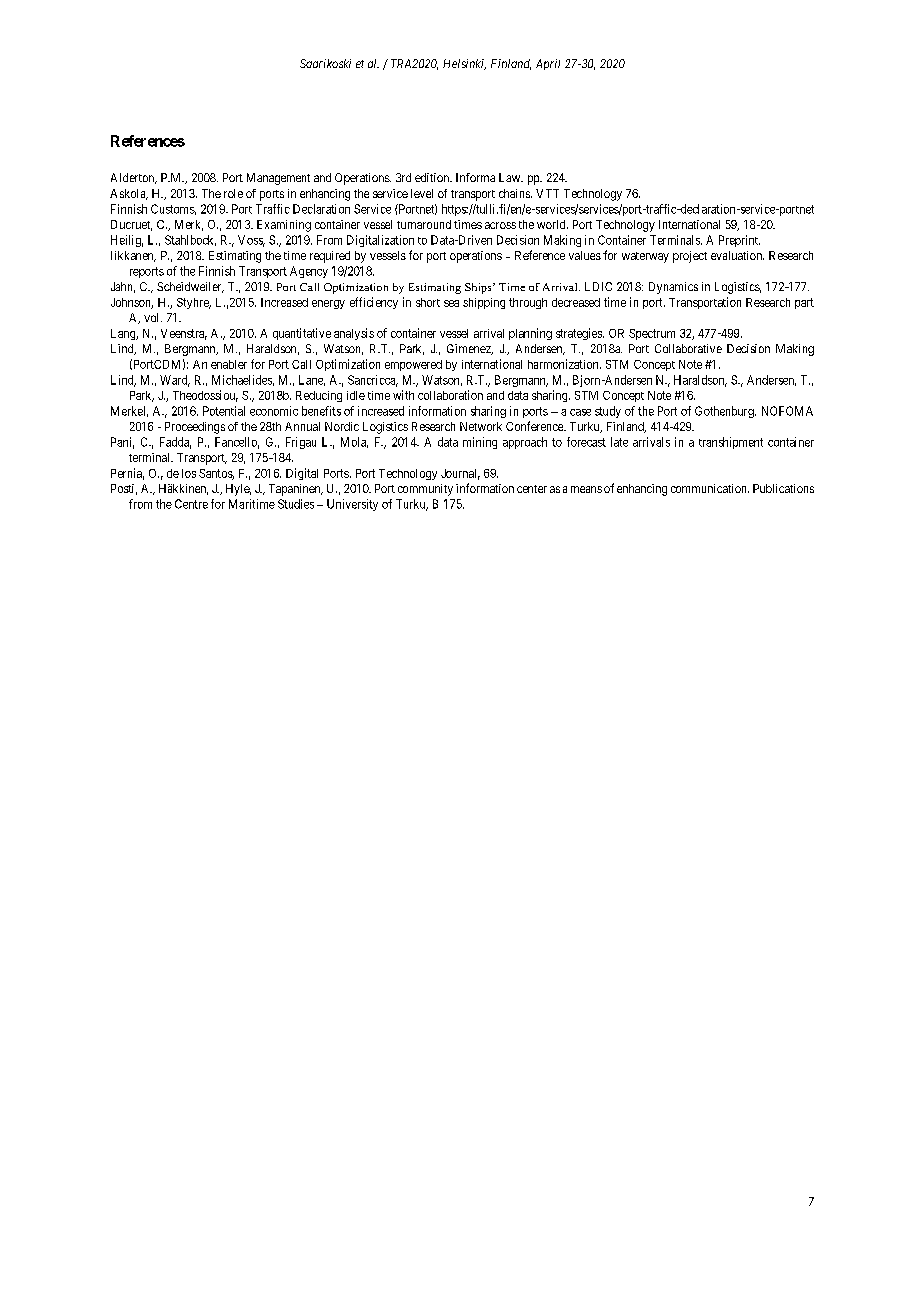  I want to click on community, so click(425, 490).
